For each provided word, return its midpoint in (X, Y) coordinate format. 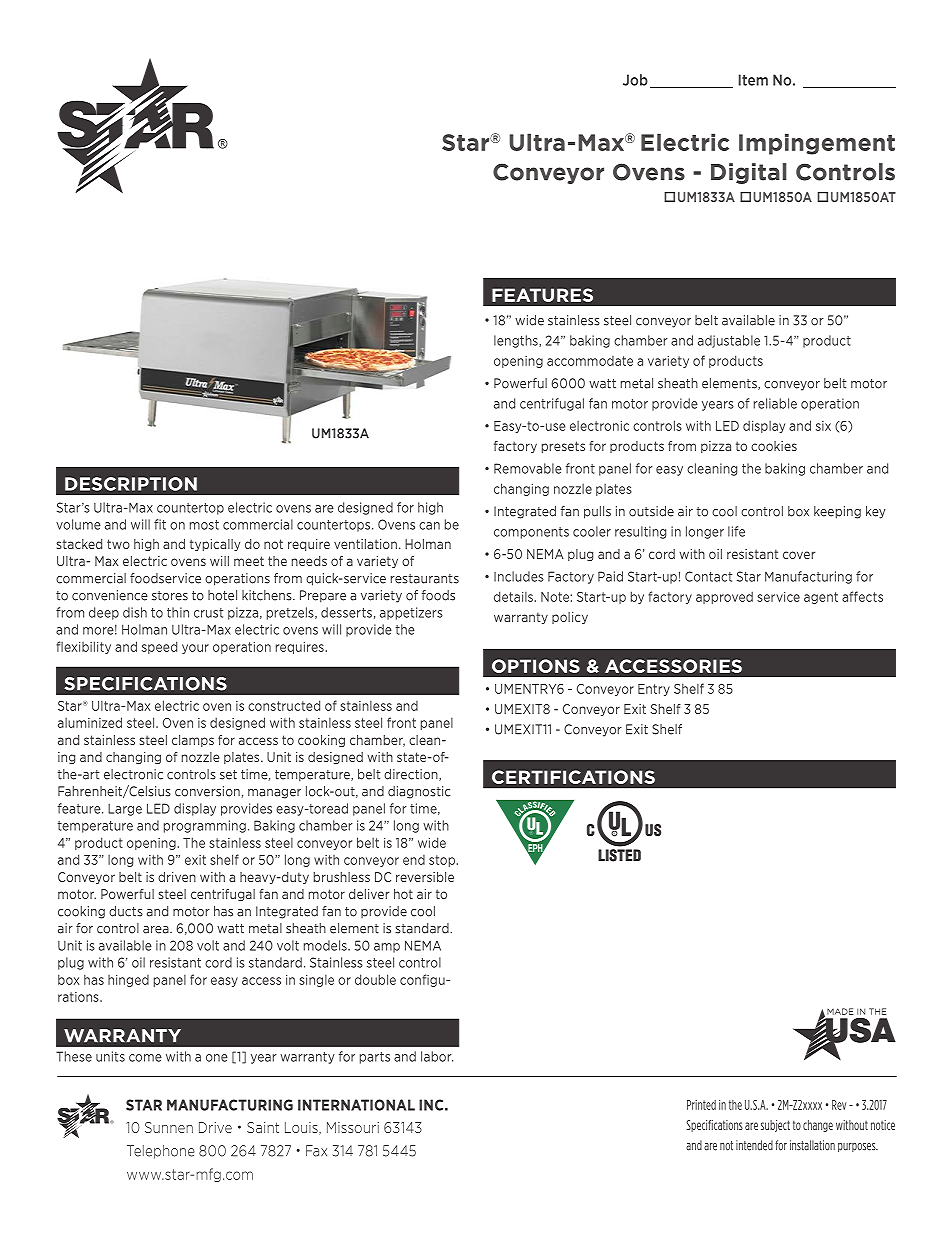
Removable (528, 468)
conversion (207, 791)
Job (635, 80)
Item (753, 80)
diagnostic (419, 792)
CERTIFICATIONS (573, 777)
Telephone (161, 1152)
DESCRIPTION (131, 484)
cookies (774, 446)
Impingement (817, 144)
